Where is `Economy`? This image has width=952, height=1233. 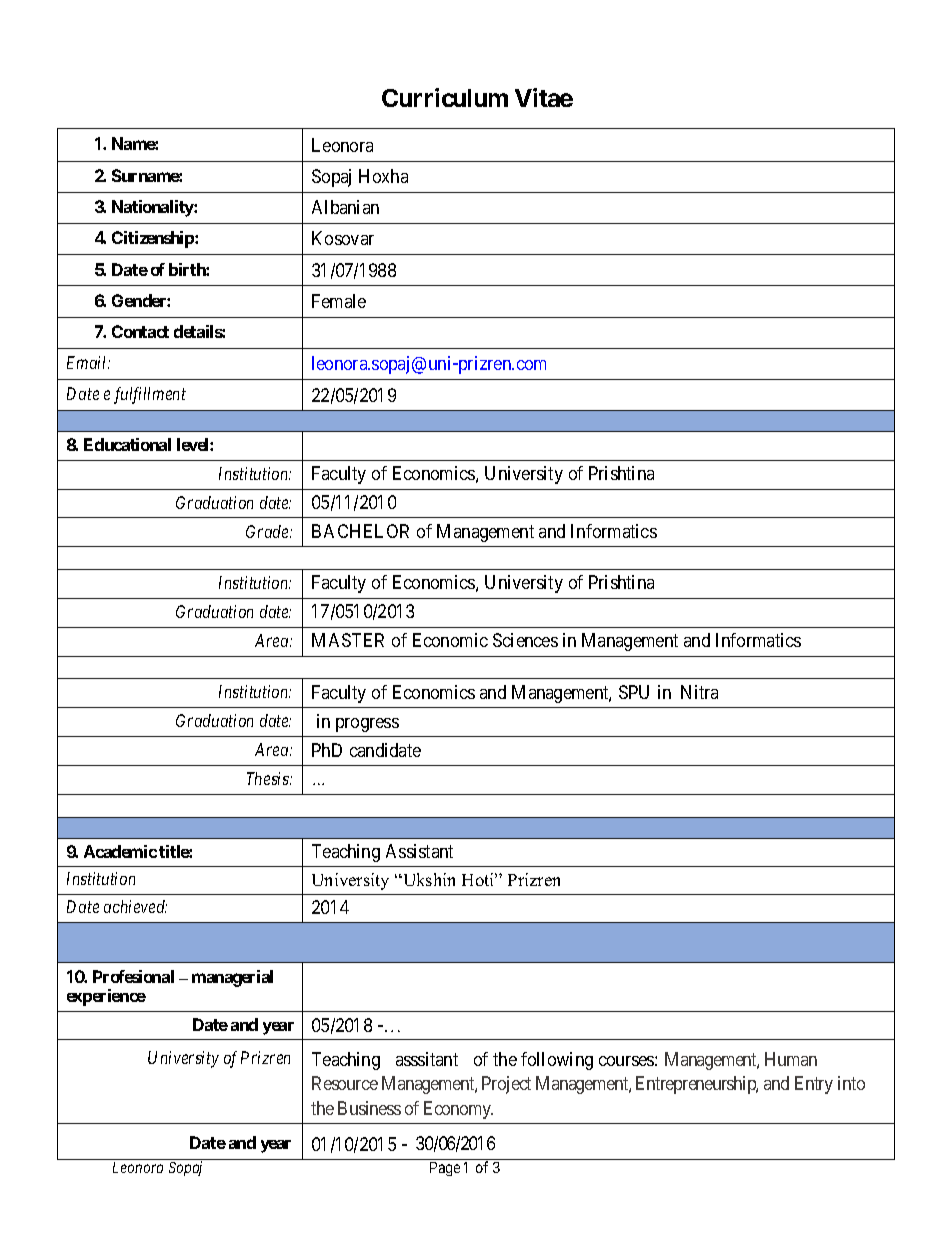
Economy is located at coordinates (458, 1110).
